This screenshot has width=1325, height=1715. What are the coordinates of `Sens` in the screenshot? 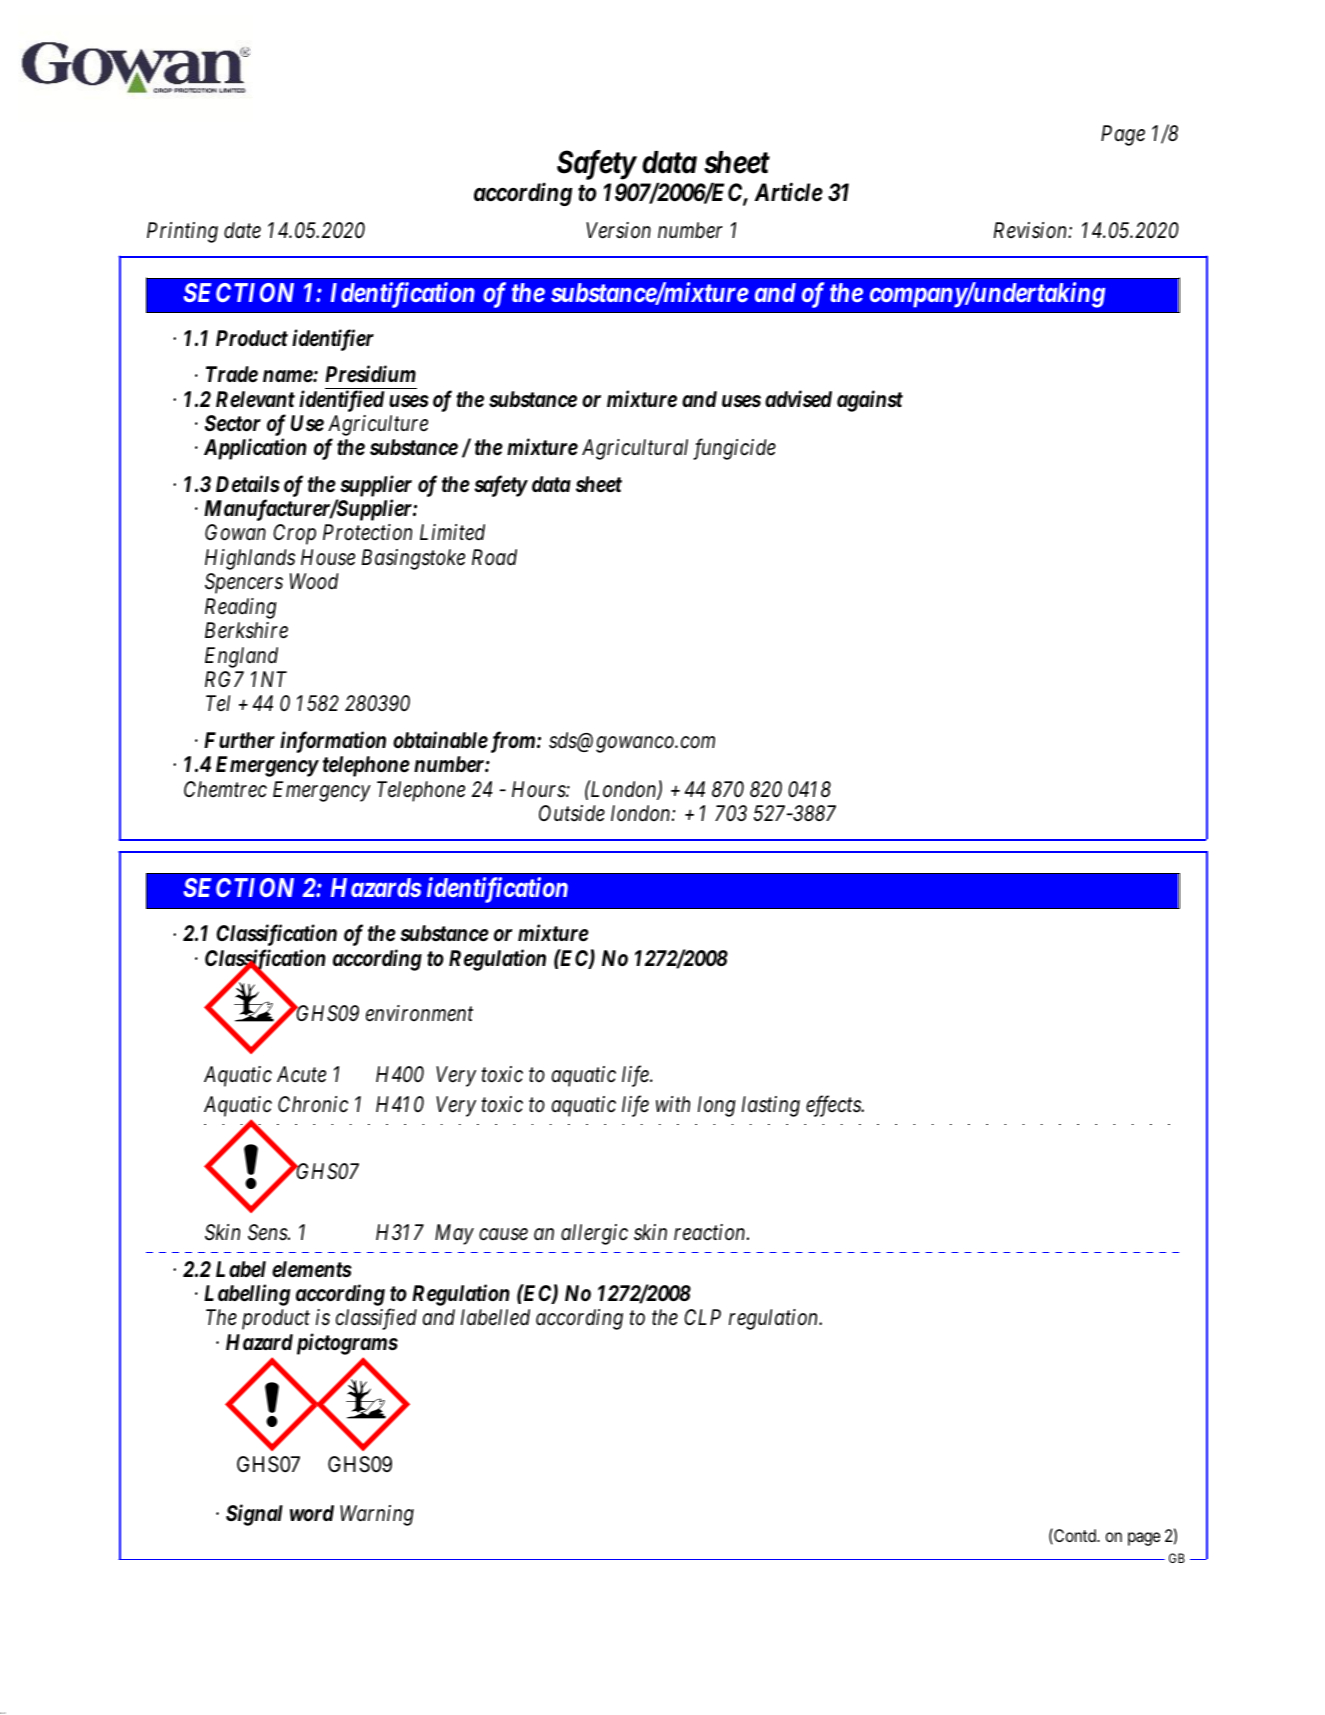 It's located at (268, 1232).
